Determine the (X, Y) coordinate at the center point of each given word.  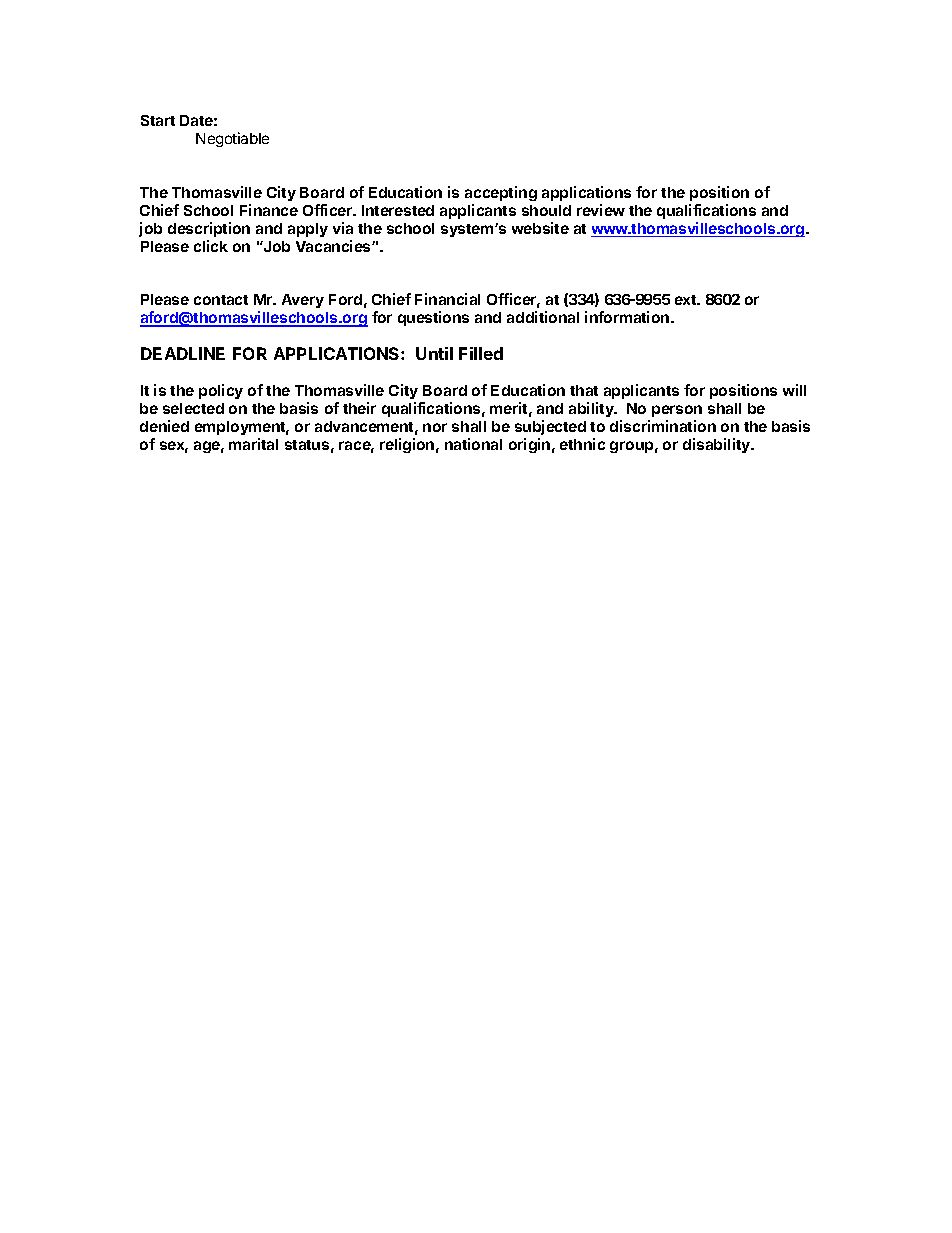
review (601, 210)
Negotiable (232, 139)
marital (253, 444)
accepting (501, 193)
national (473, 444)
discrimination (663, 426)
